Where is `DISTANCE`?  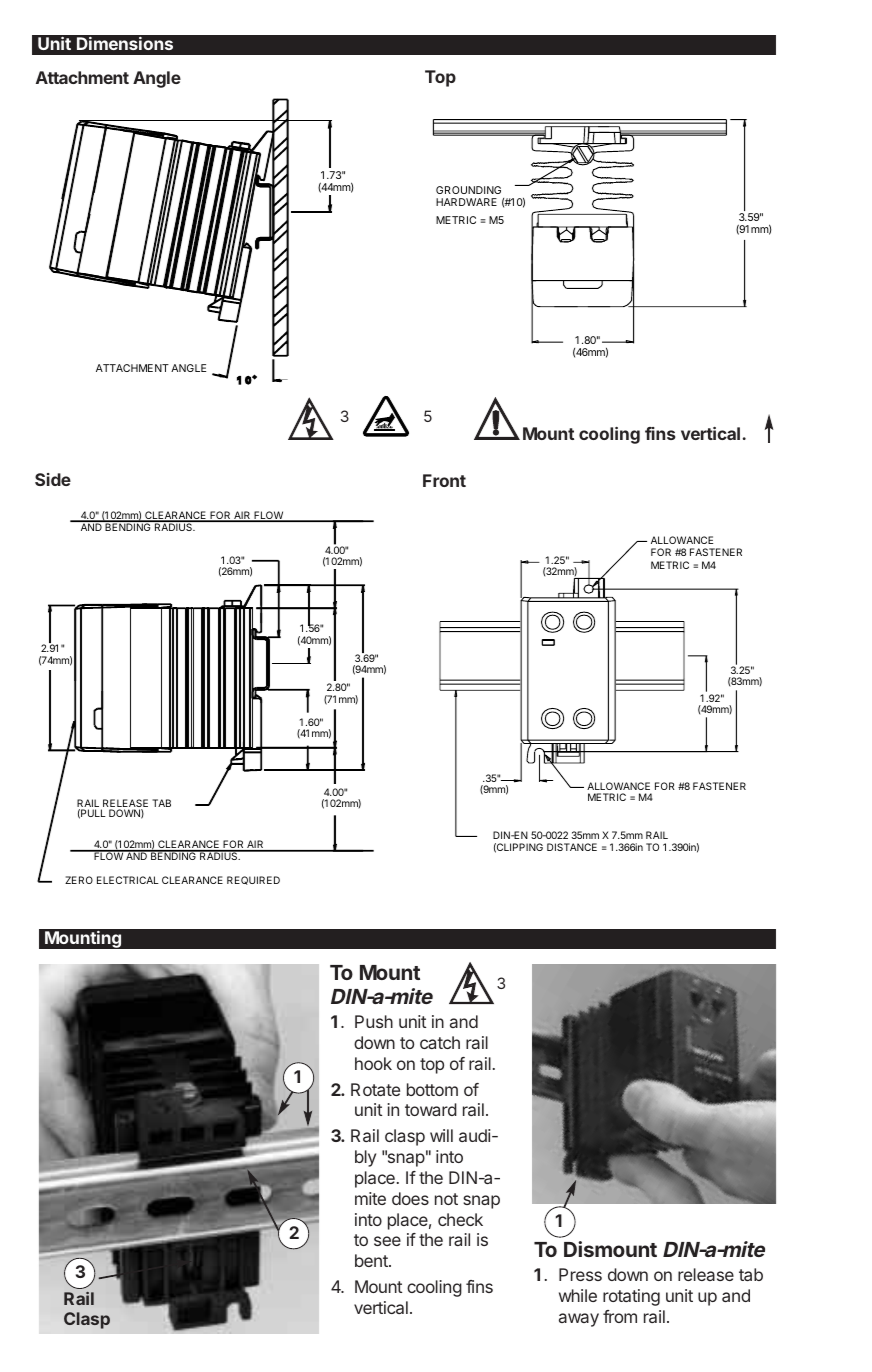 DISTANCE is located at coordinates (572, 847).
